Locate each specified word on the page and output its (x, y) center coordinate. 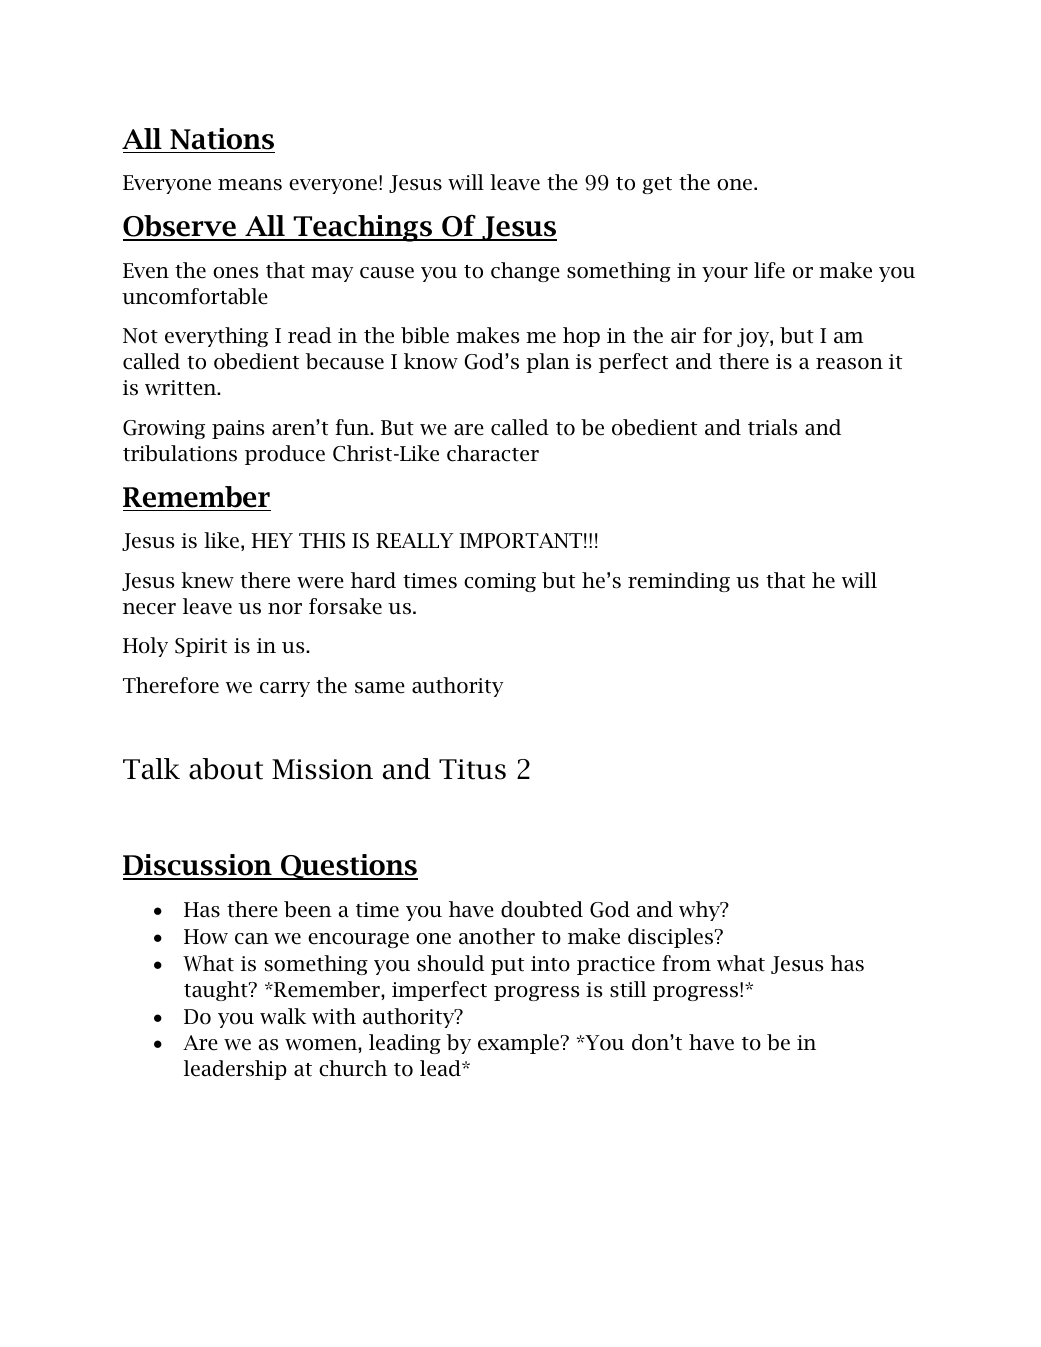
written (182, 388)
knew (207, 580)
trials (772, 427)
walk (283, 1016)
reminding (679, 582)
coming (500, 582)
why (700, 911)
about (226, 769)
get (657, 185)
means (250, 185)
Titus (472, 769)
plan (548, 363)
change (525, 272)
